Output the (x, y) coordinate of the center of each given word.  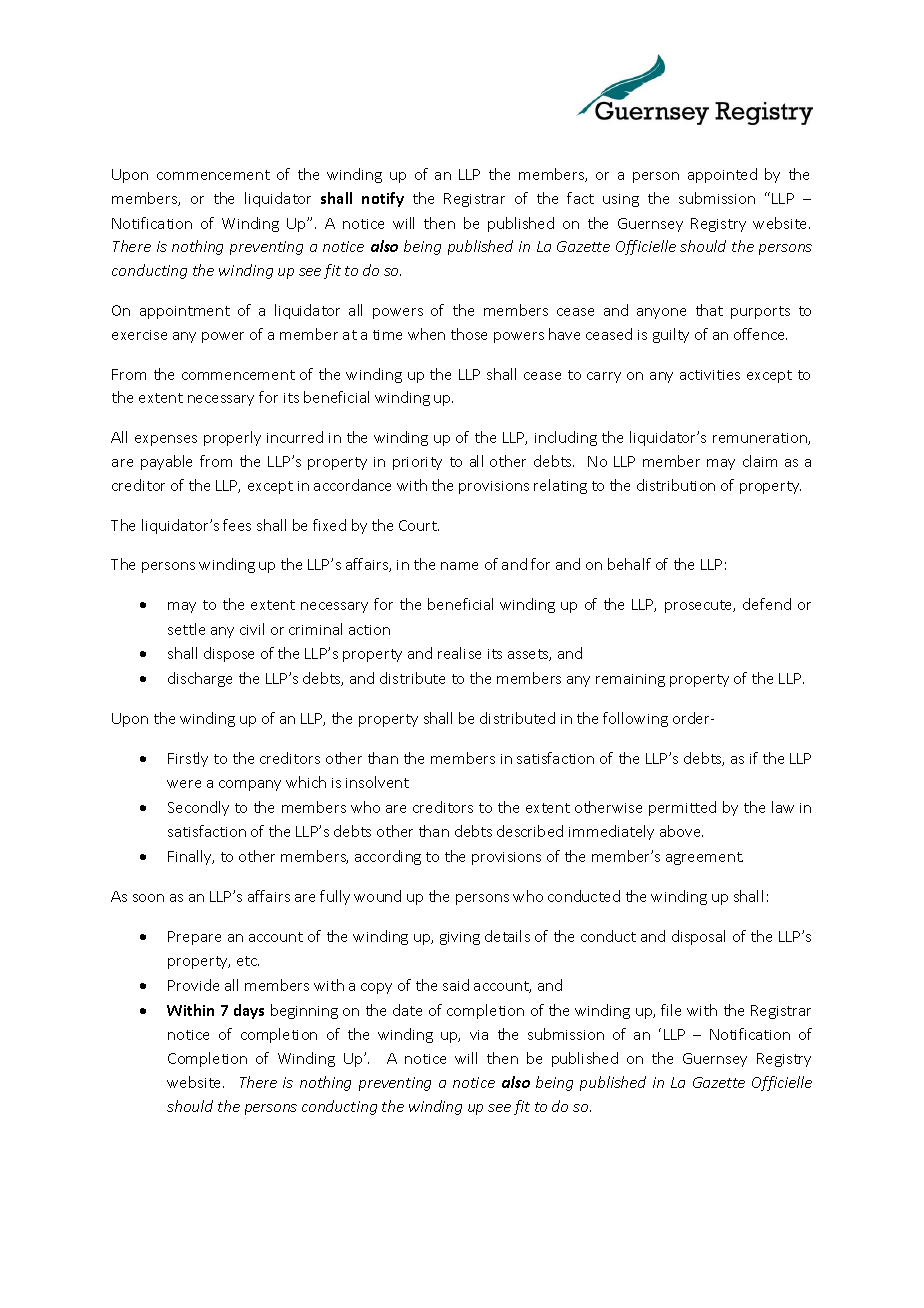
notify (383, 199)
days (249, 1011)
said (456, 985)
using (621, 200)
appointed (722, 175)
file (671, 1010)
